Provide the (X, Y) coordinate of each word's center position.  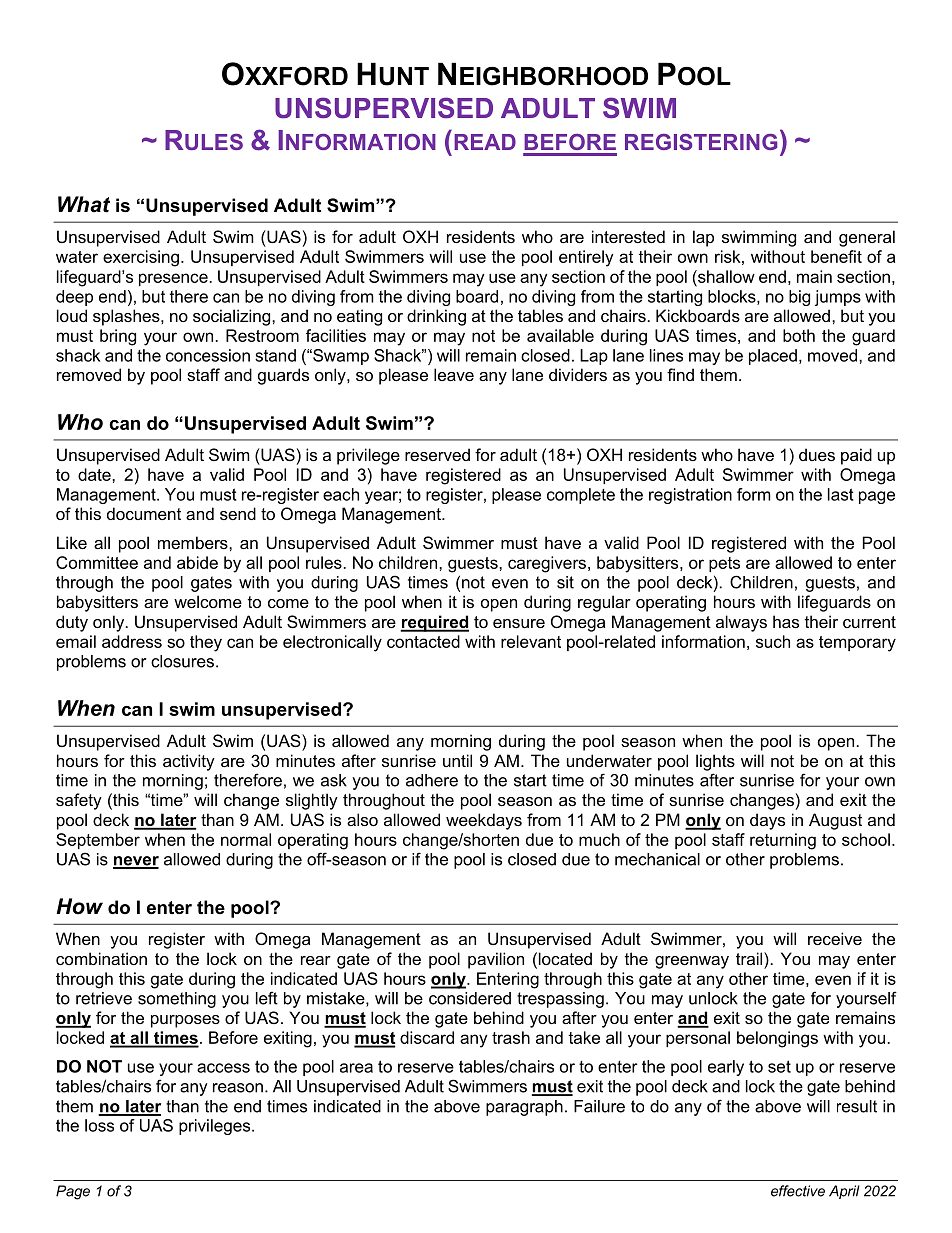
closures (182, 661)
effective (798, 1191)
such (773, 641)
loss (99, 1125)
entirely (586, 258)
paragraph (524, 1108)
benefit (836, 256)
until (457, 760)
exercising (141, 258)
